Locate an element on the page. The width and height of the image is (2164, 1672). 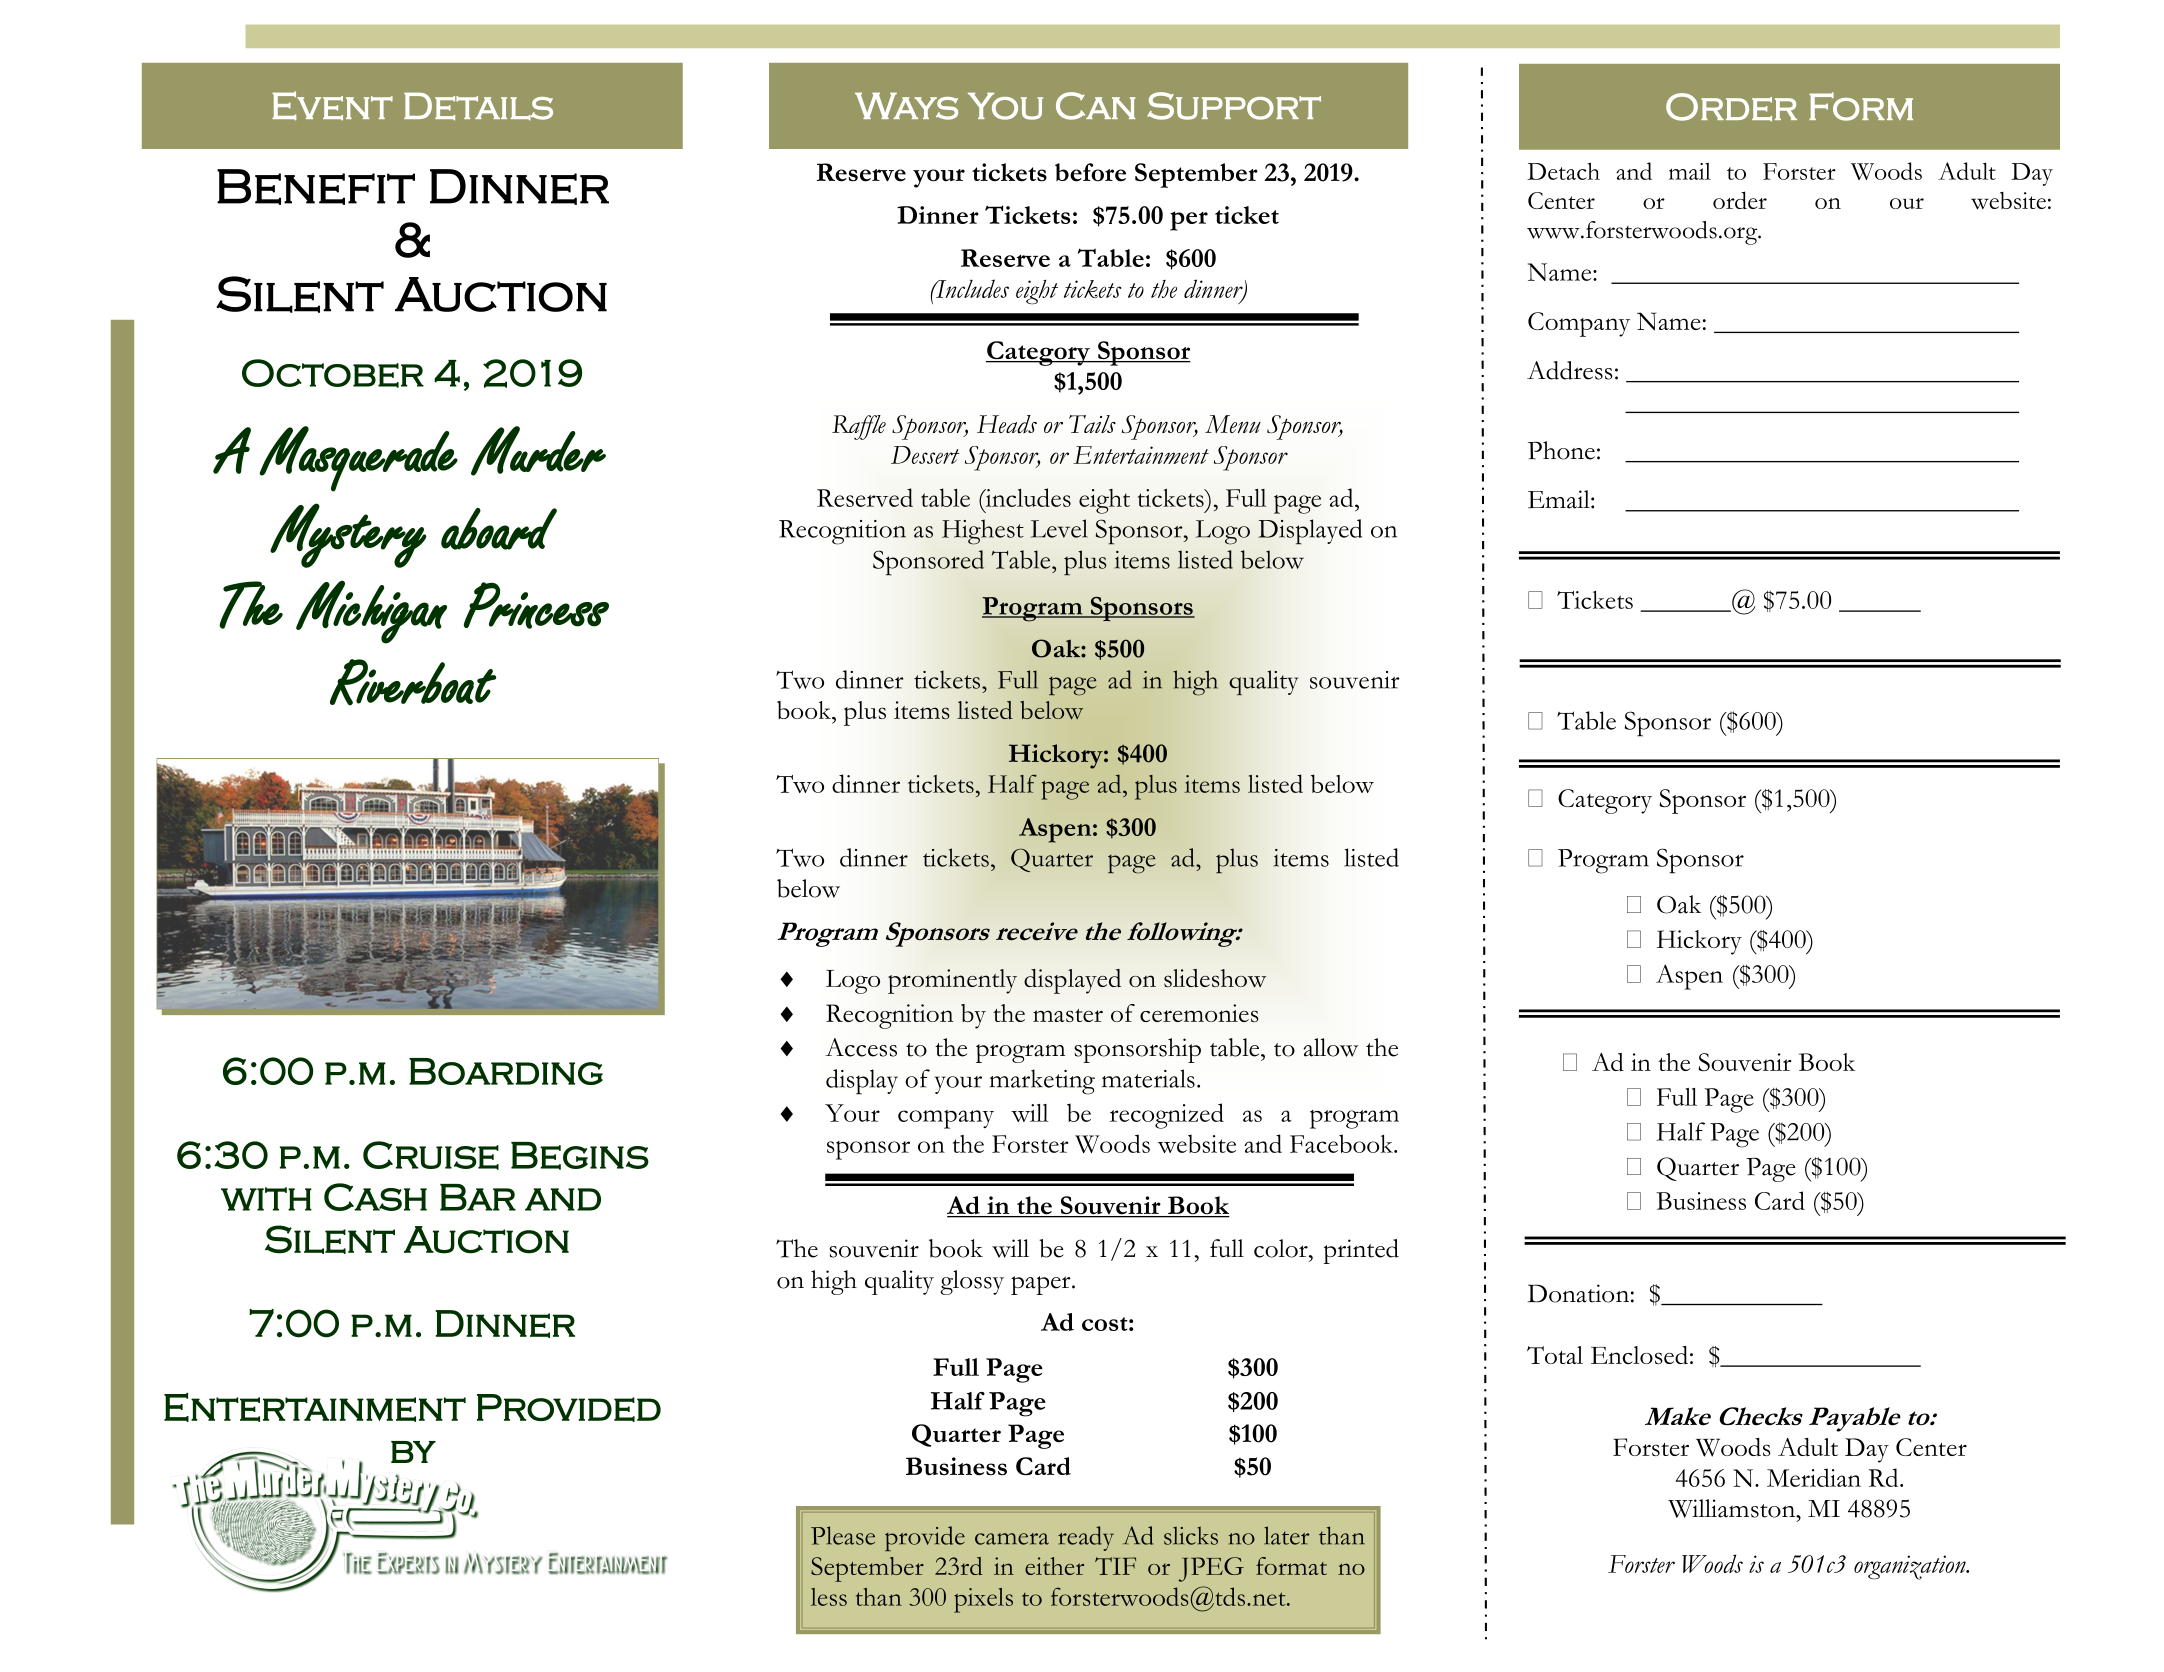
Detach is located at coordinates (1563, 171).
